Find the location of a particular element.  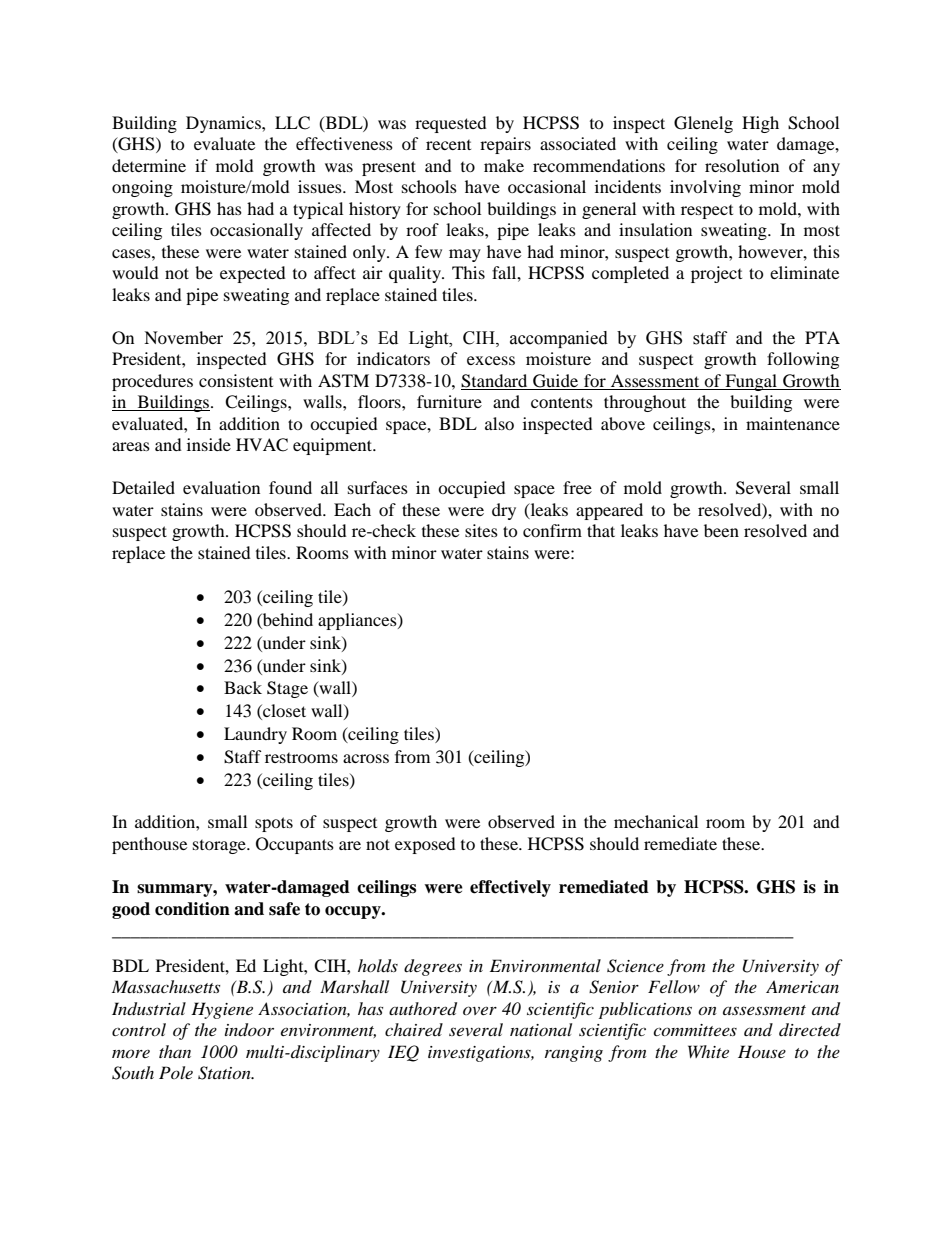

repairs is located at coordinates (505, 145).
